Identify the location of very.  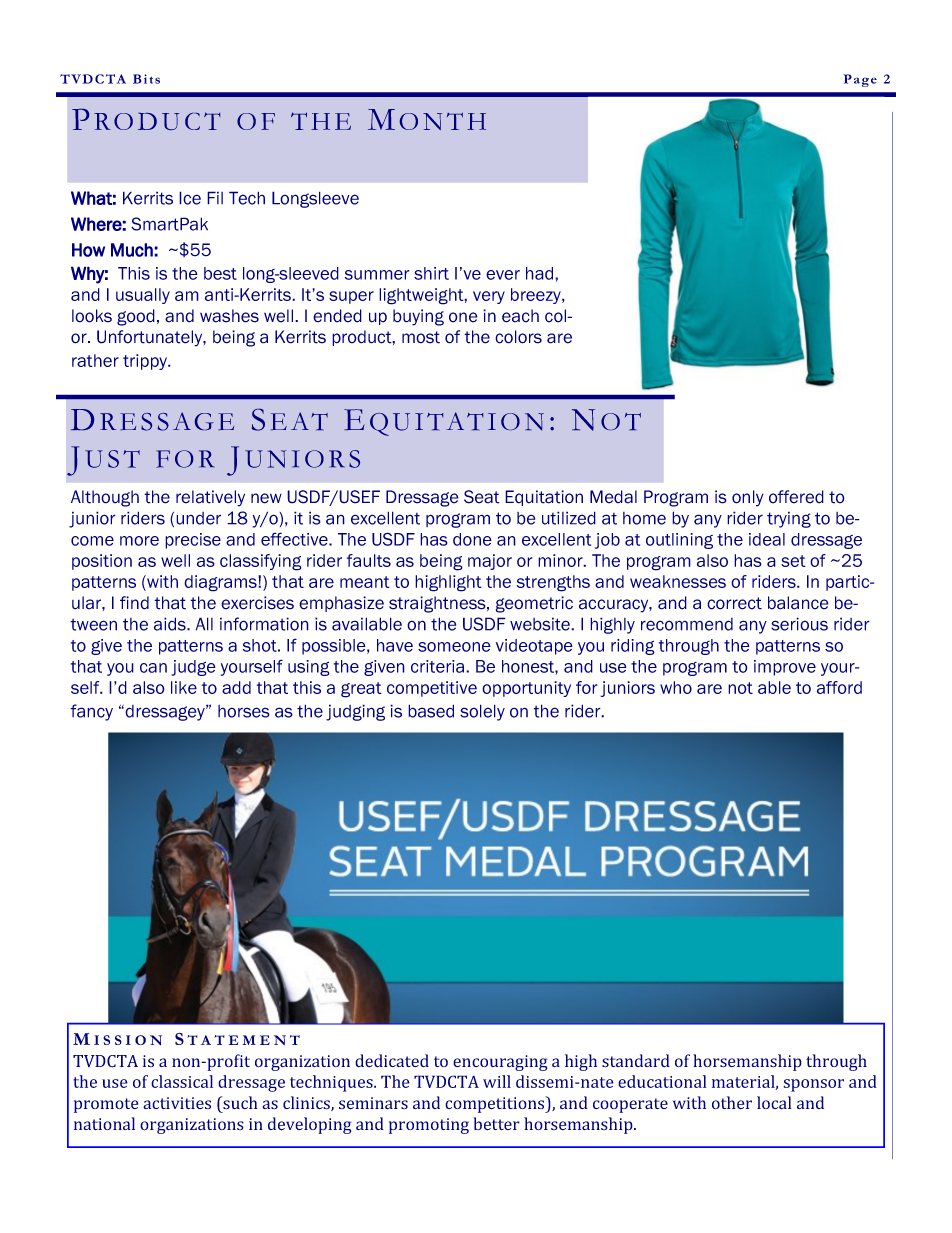
(489, 297).
